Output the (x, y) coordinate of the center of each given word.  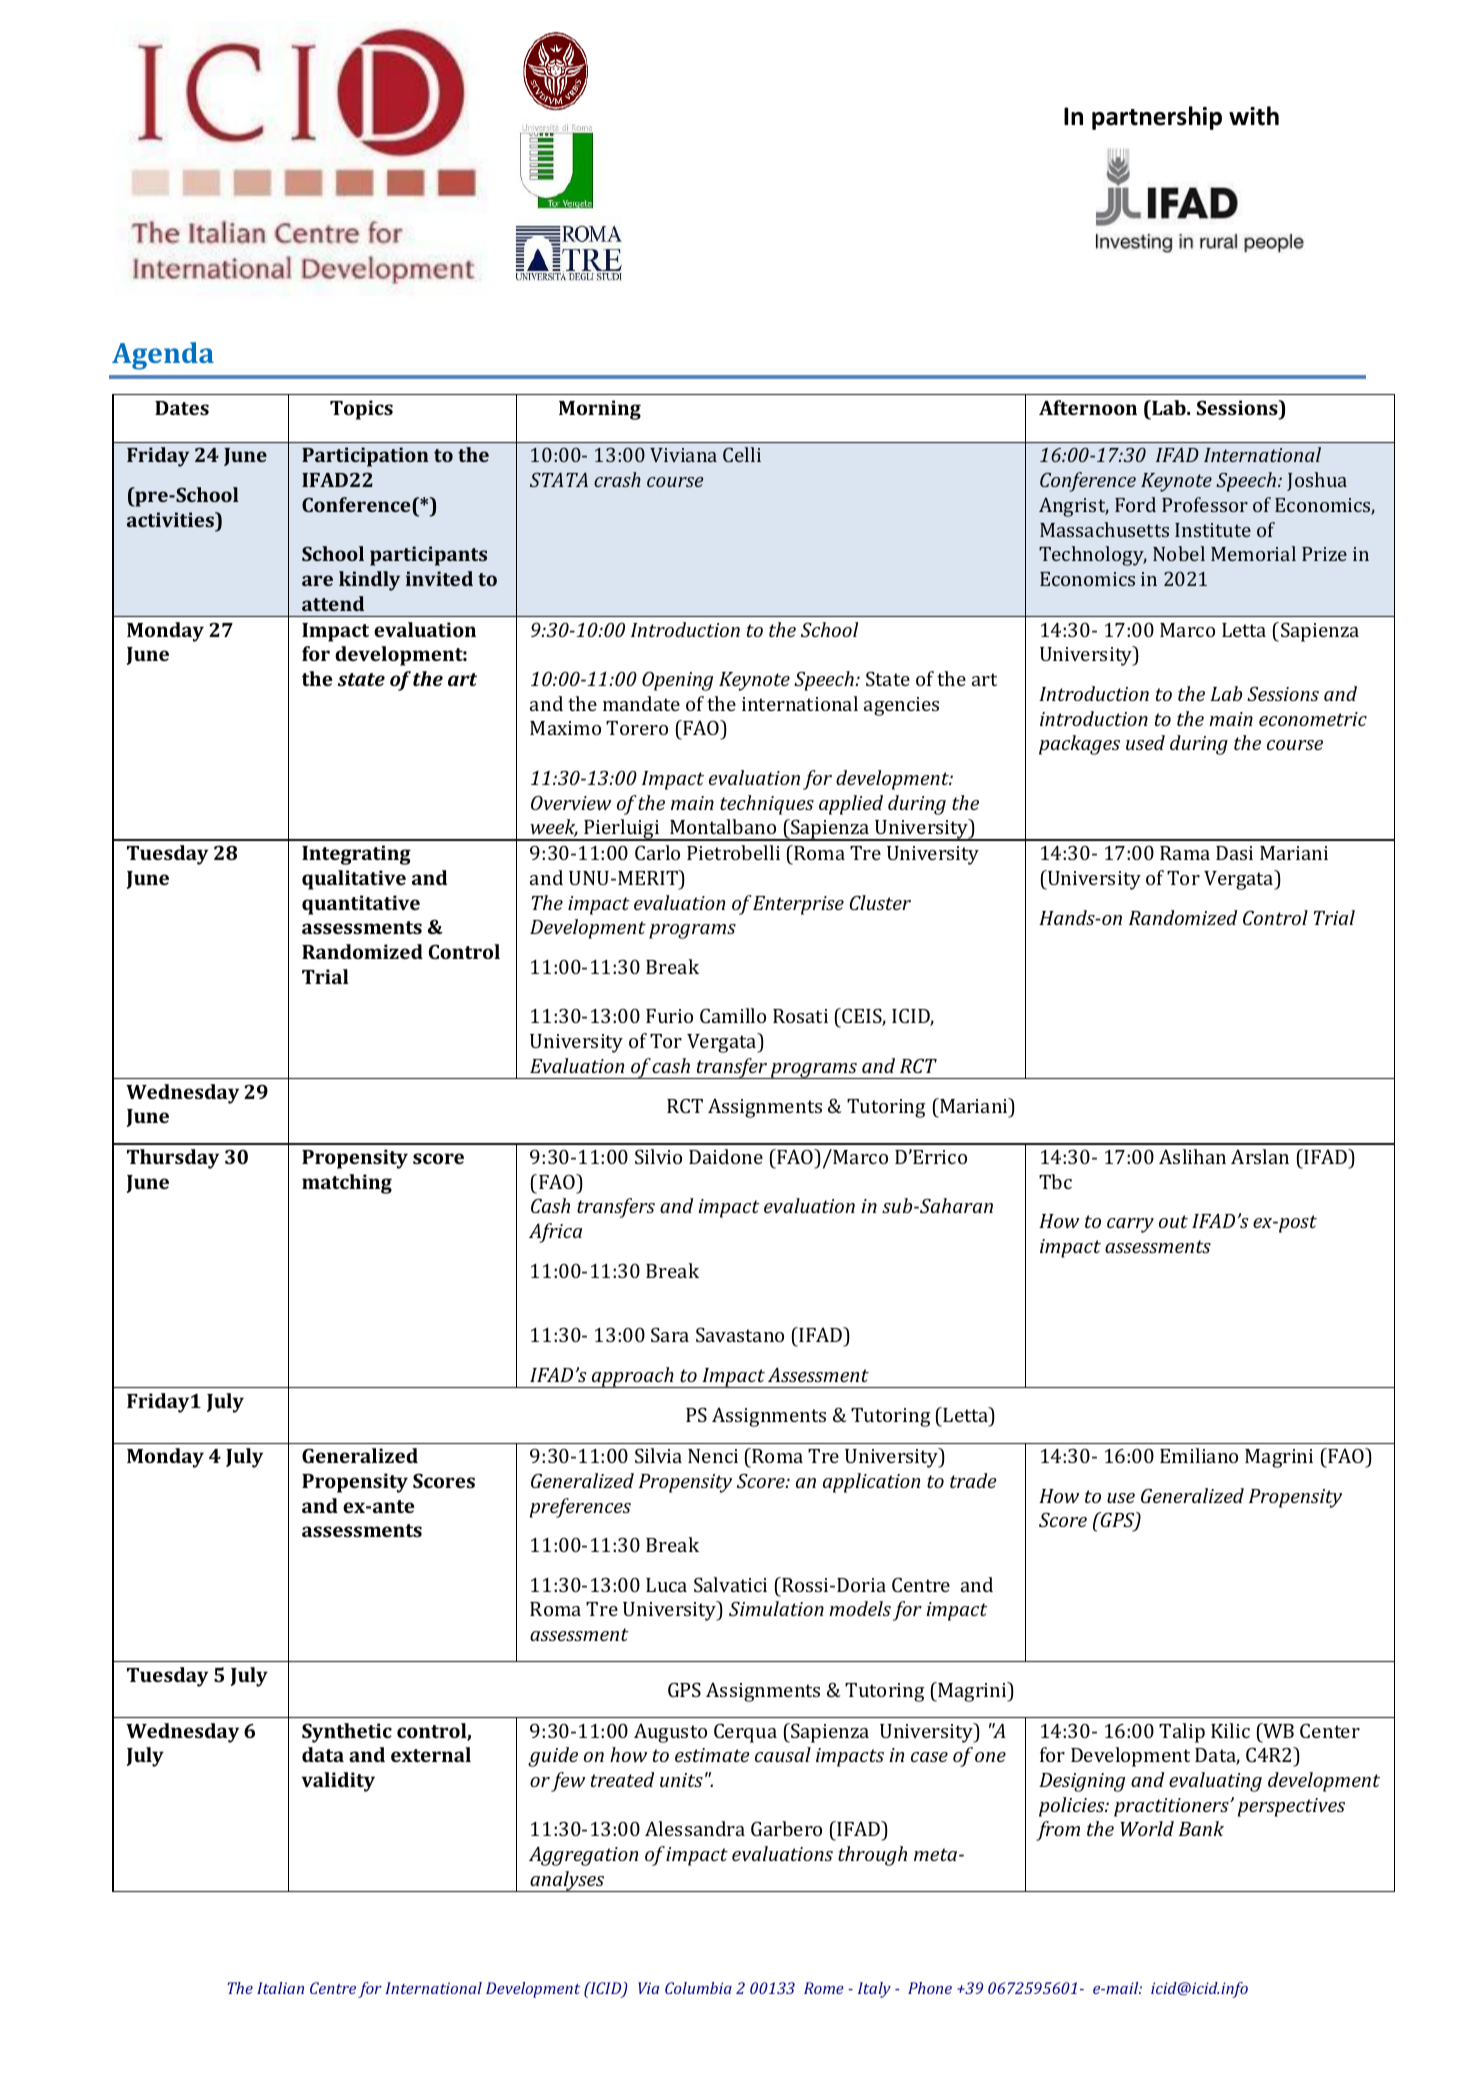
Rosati (800, 1016)
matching (347, 1184)
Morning (600, 410)
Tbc (1055, 1181)
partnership (1157, 118)
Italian (280, 1988)
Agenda (163, 356)
